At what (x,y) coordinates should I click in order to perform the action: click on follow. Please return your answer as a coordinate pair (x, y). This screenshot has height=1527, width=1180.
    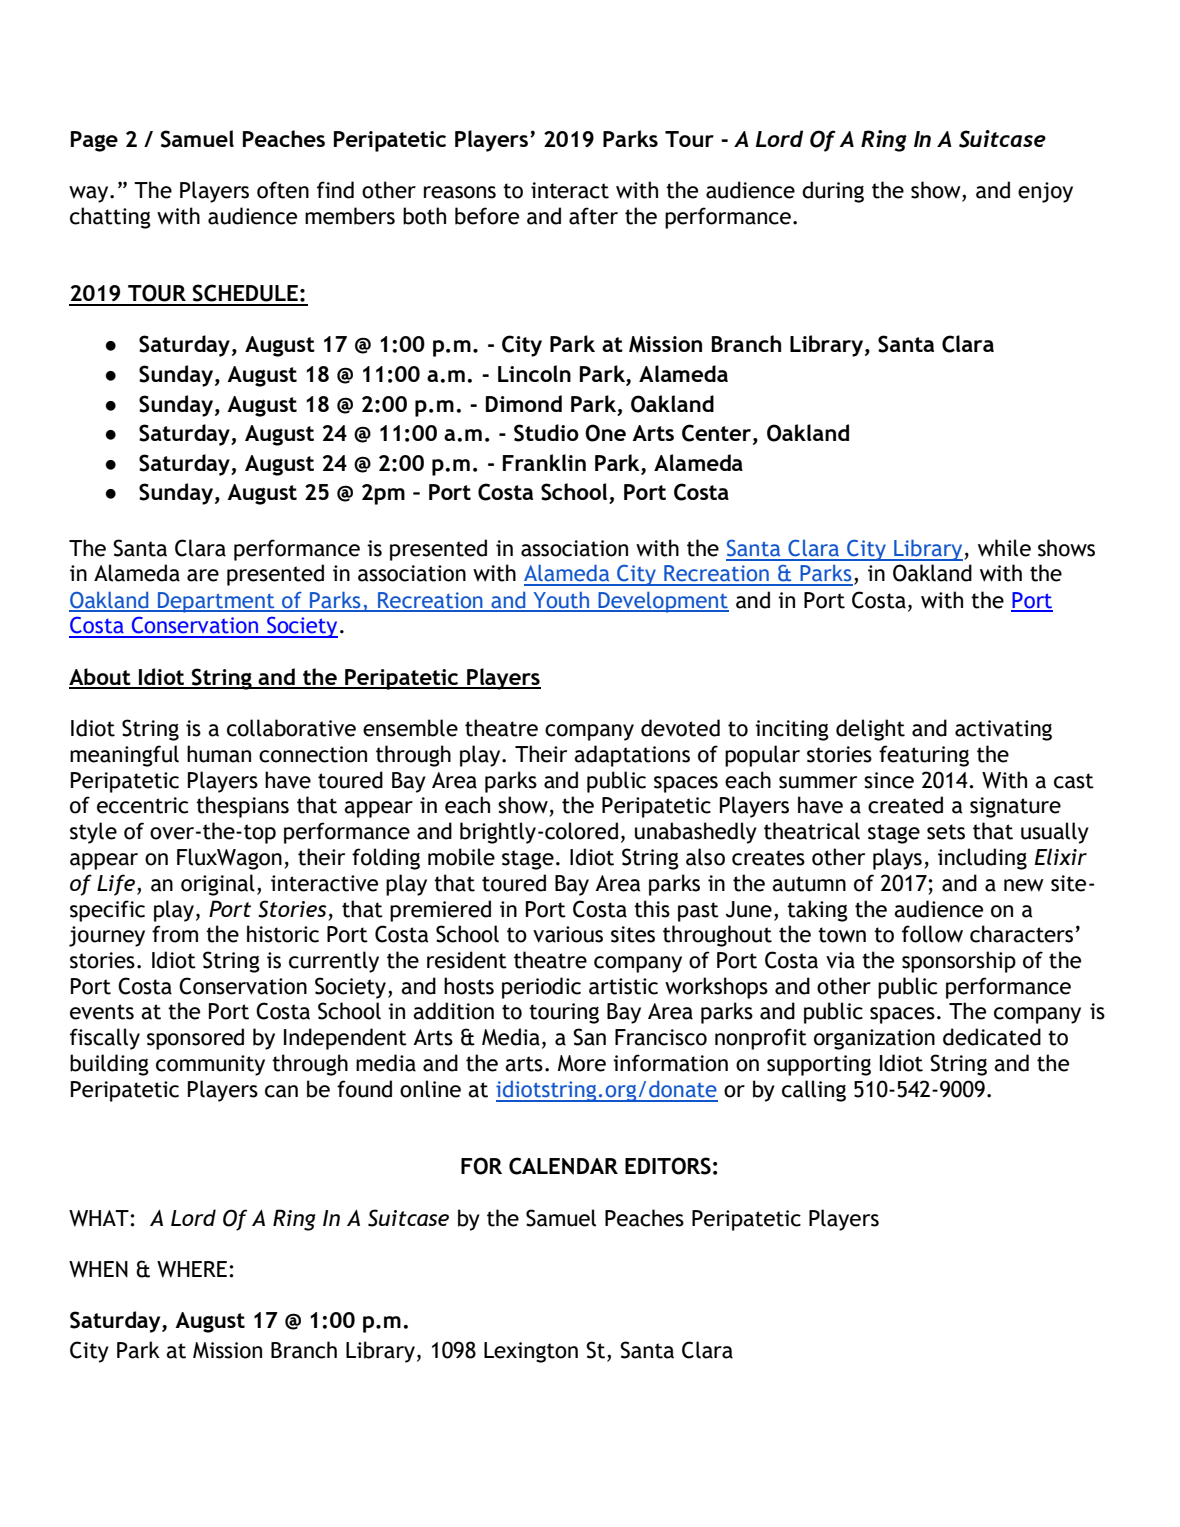
    Looking at the image, I should click on (932, 934).
